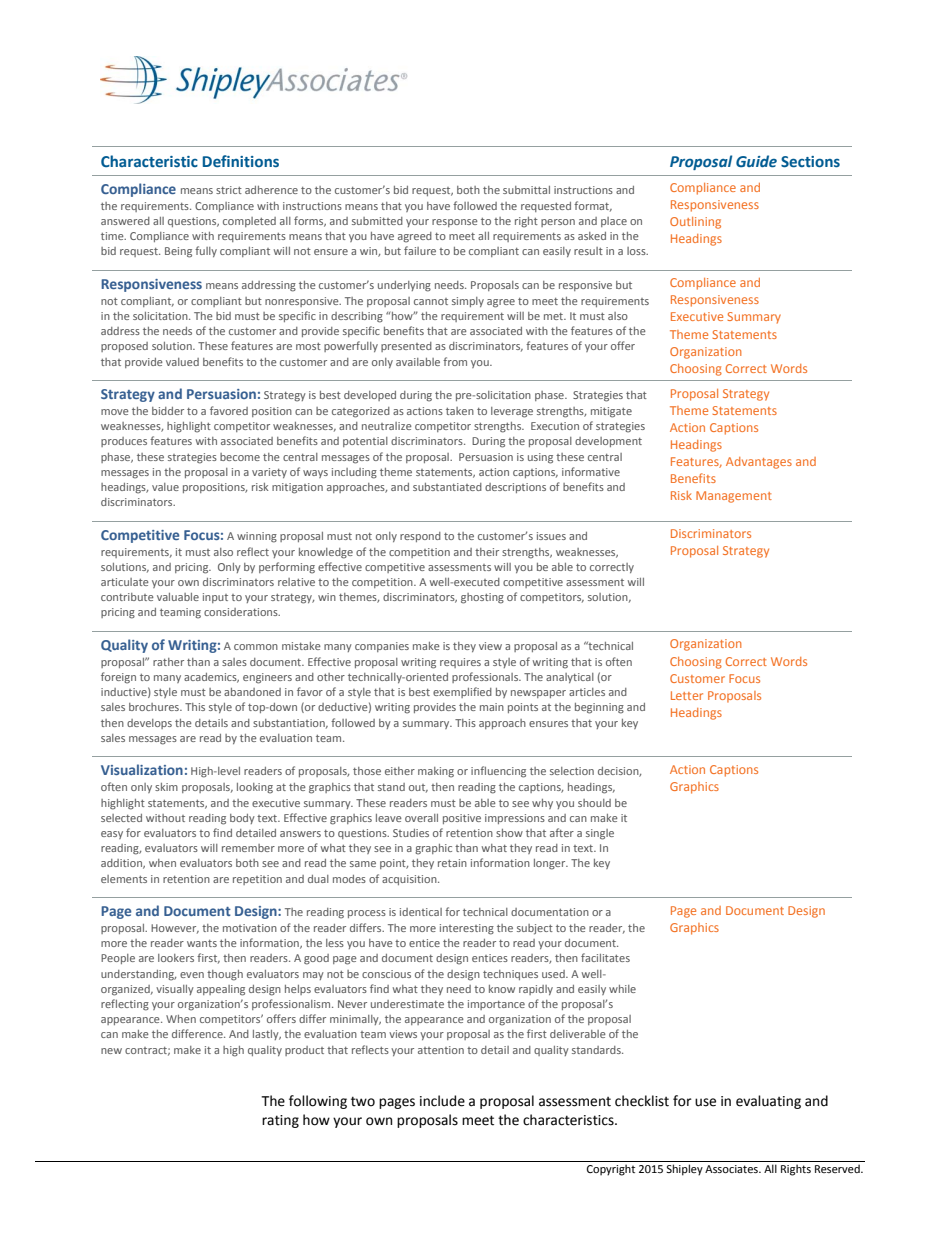  Describe the element at coordinates (442, 1101) in the page. I see `include` at that location.
